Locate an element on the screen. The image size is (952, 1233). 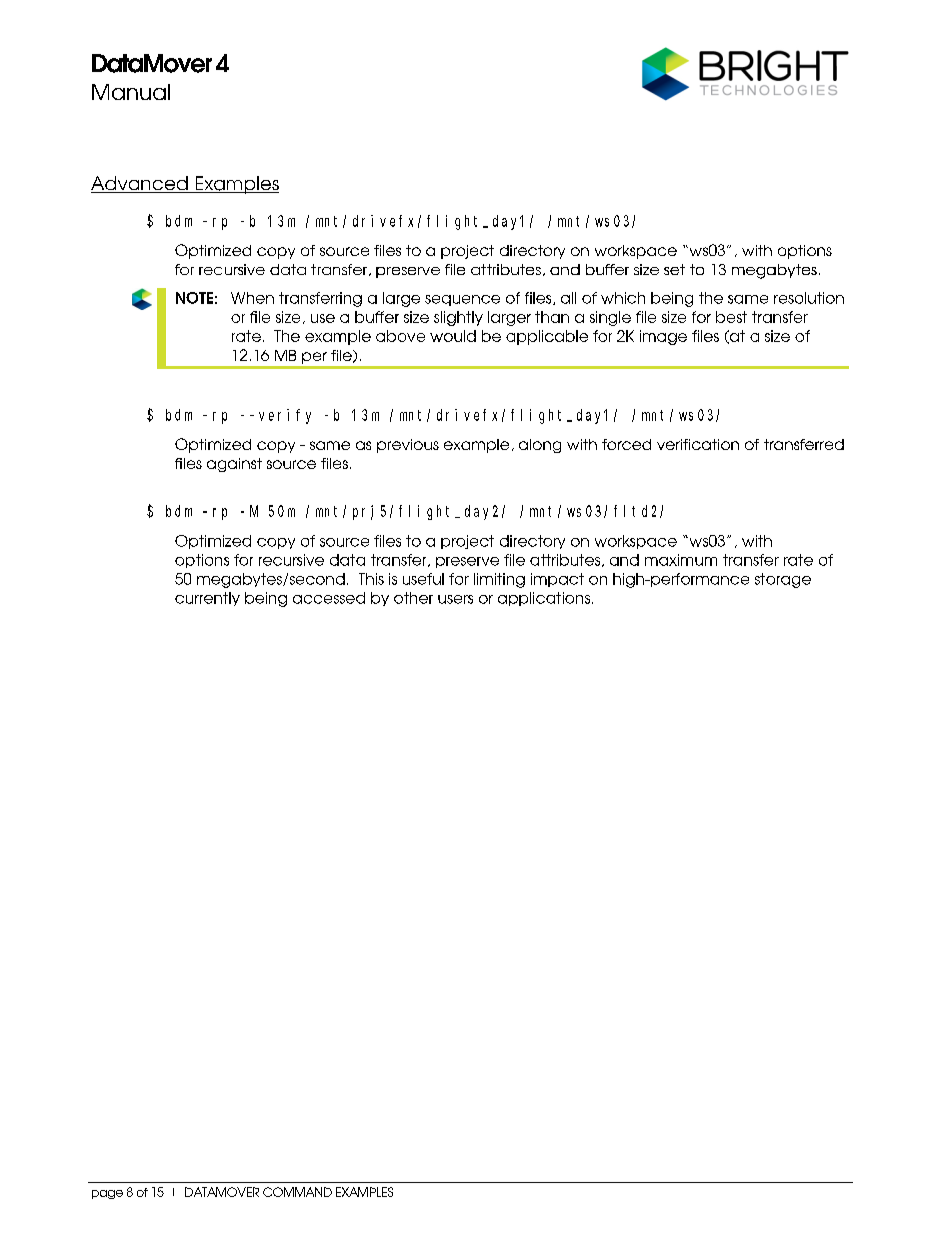
currently is located at coordinates (207, 599).
